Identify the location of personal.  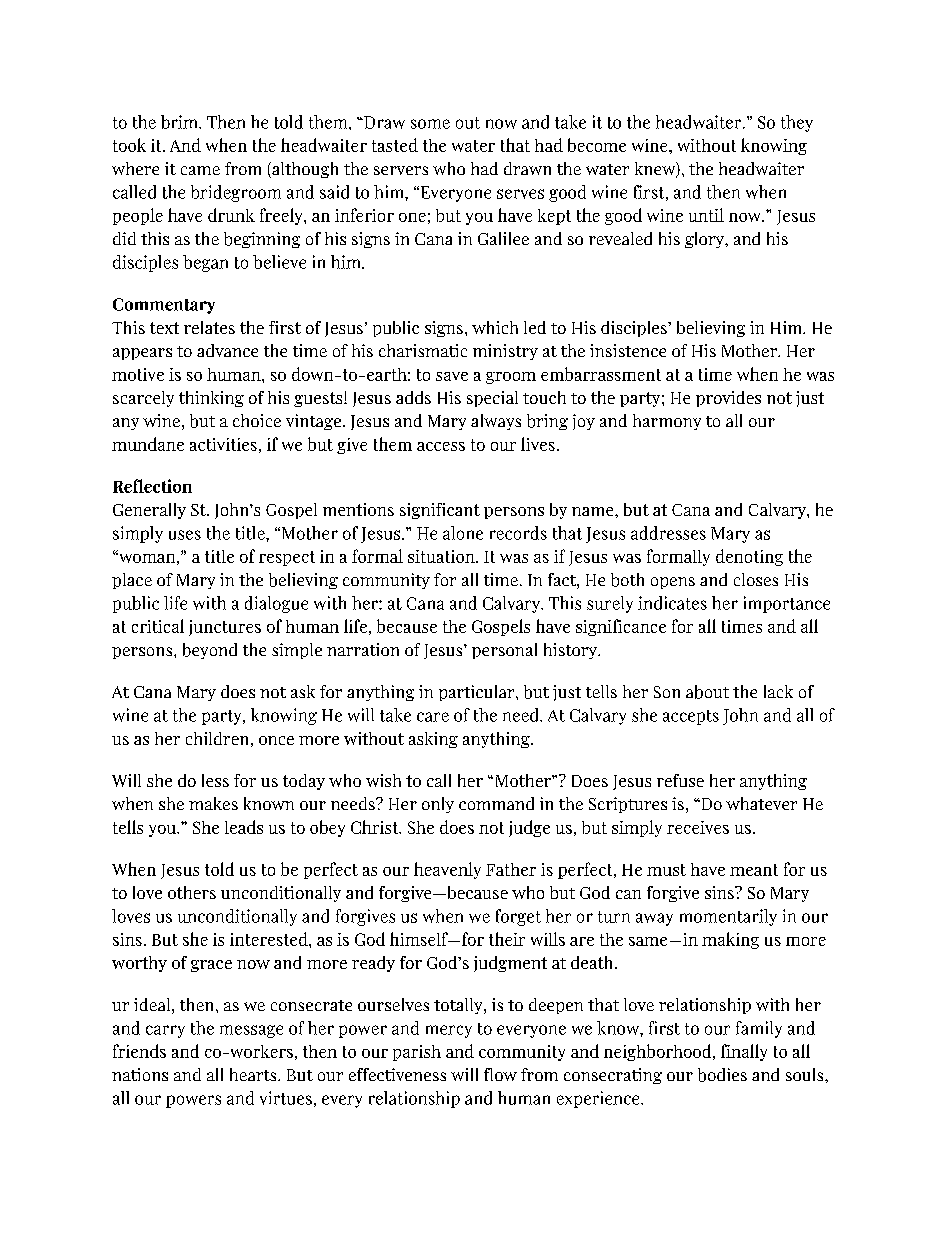
(504, 651).
